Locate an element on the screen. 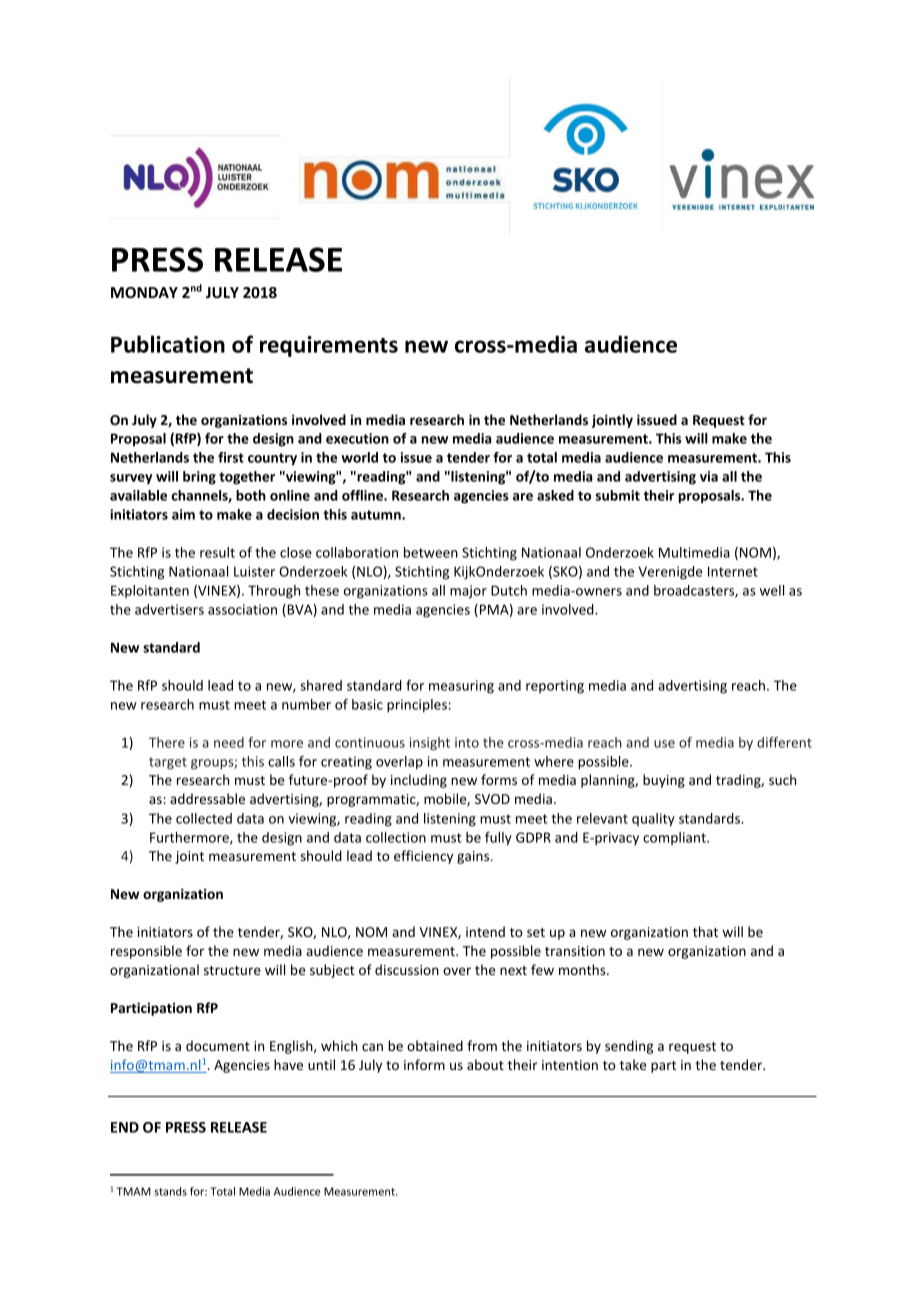 This screenshot has width=924, height=1309. Publication is located at coordinates (168, 344).
